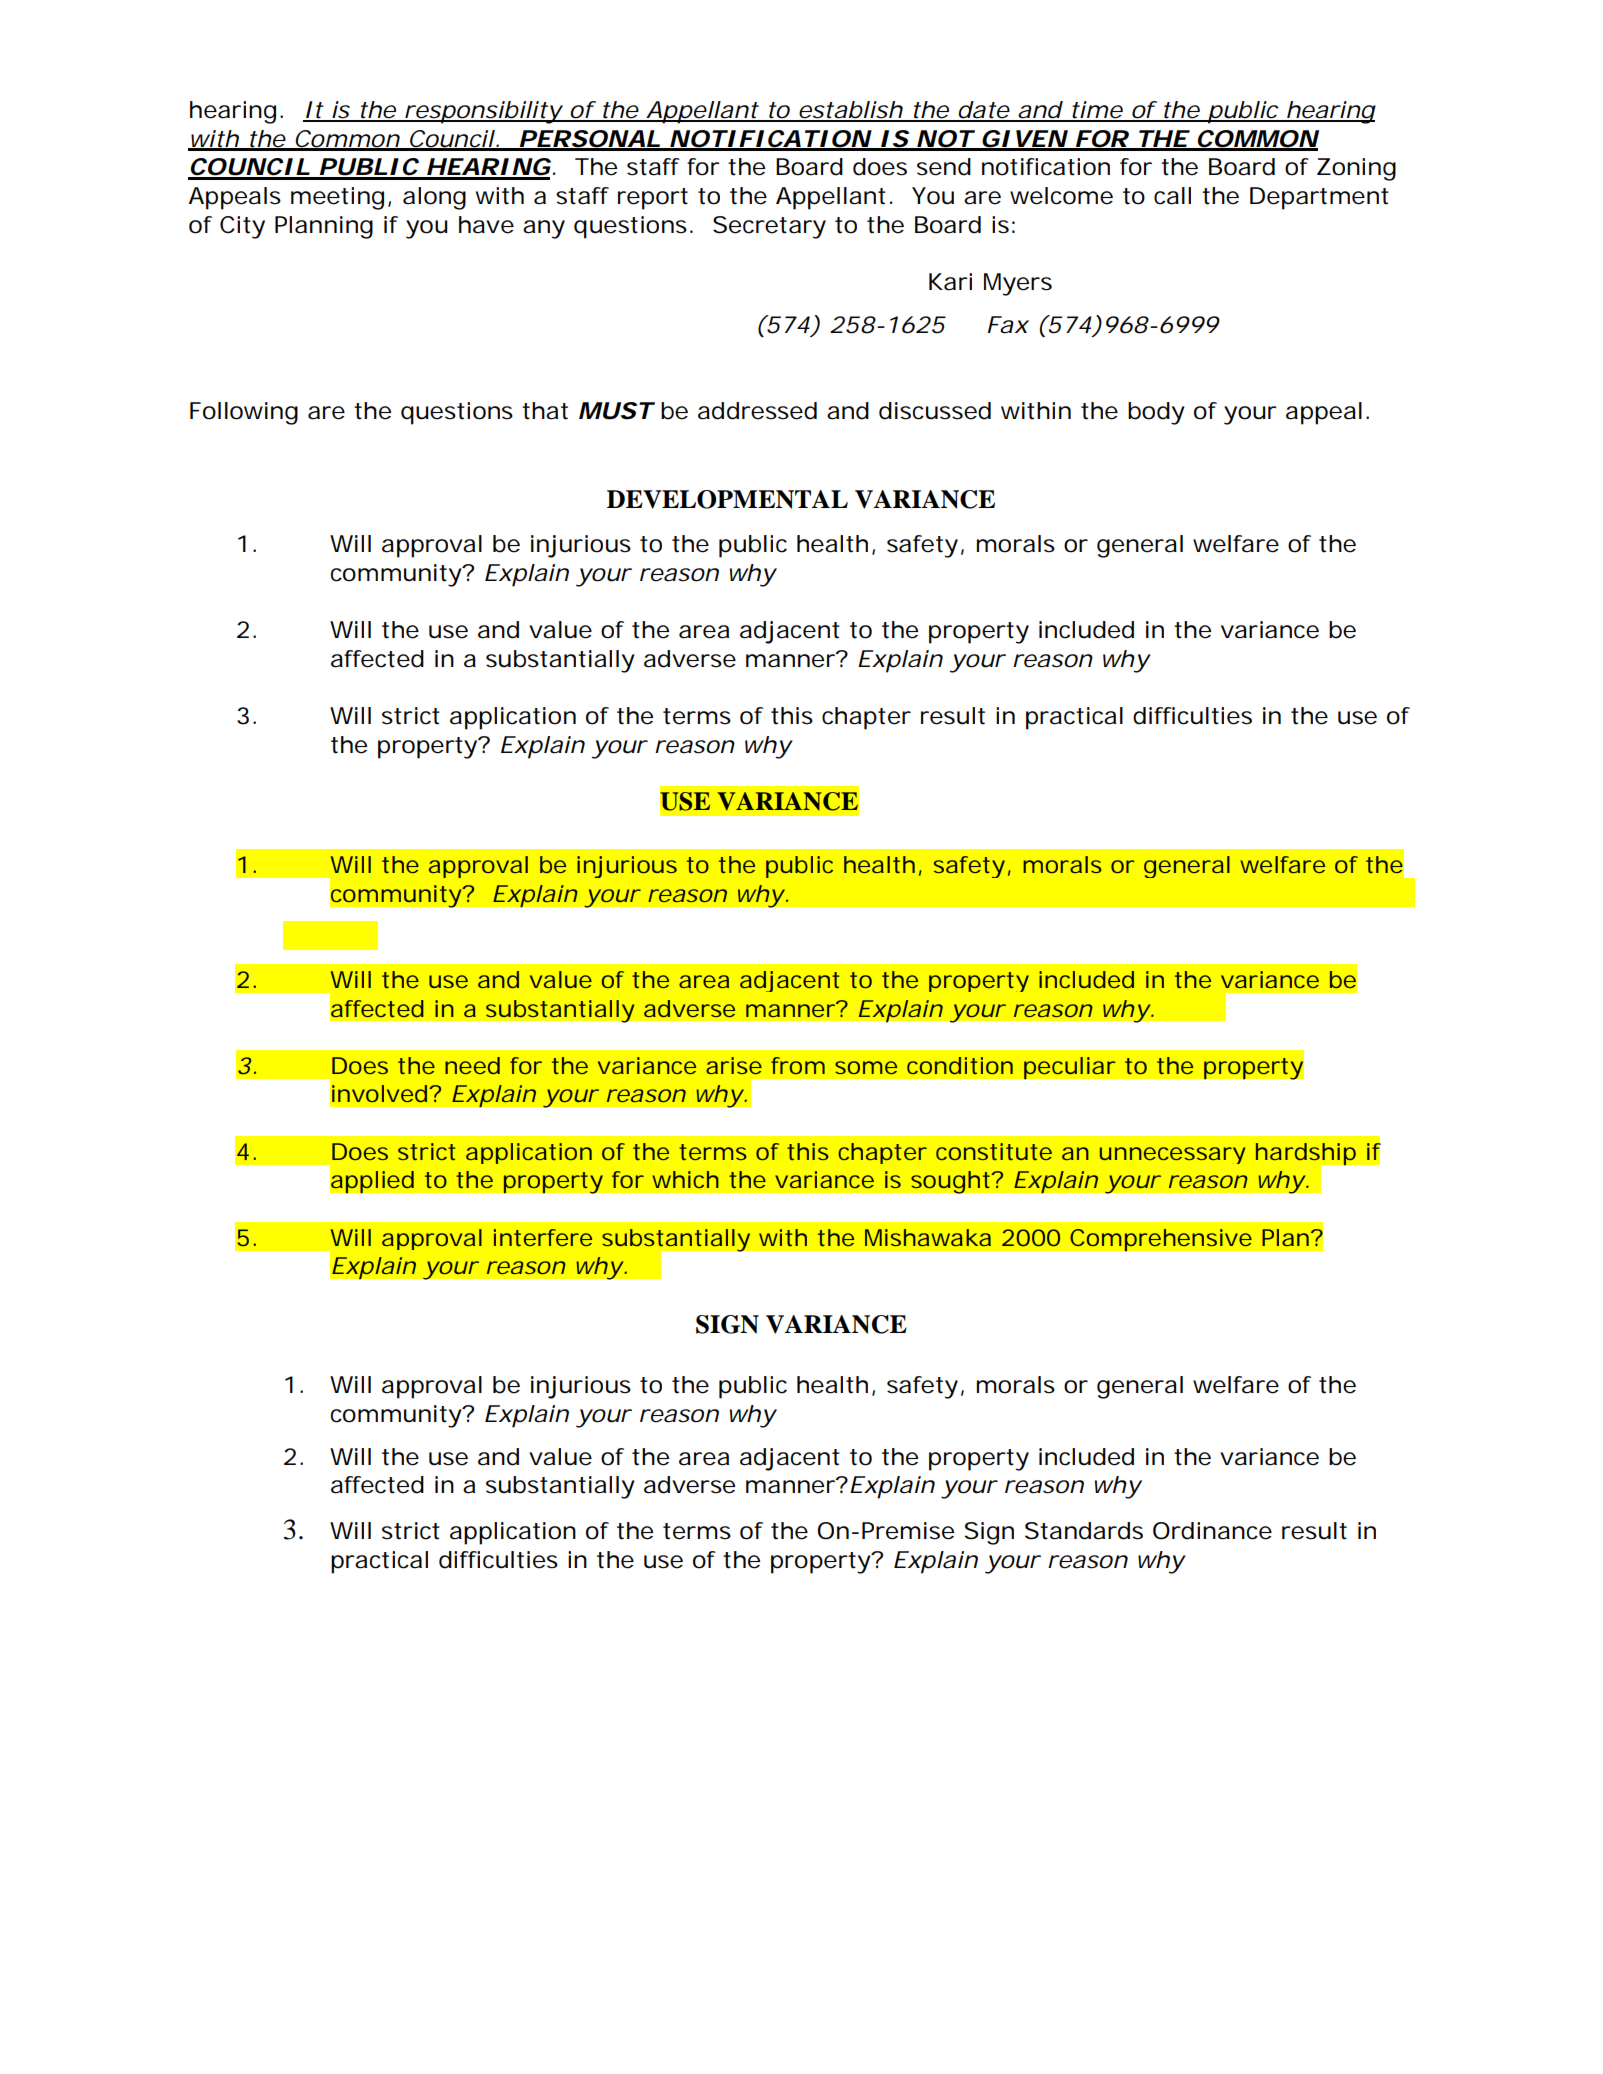 This screenshot has height=2074, width=1603. I want to click on which, so click(686, 1179).
